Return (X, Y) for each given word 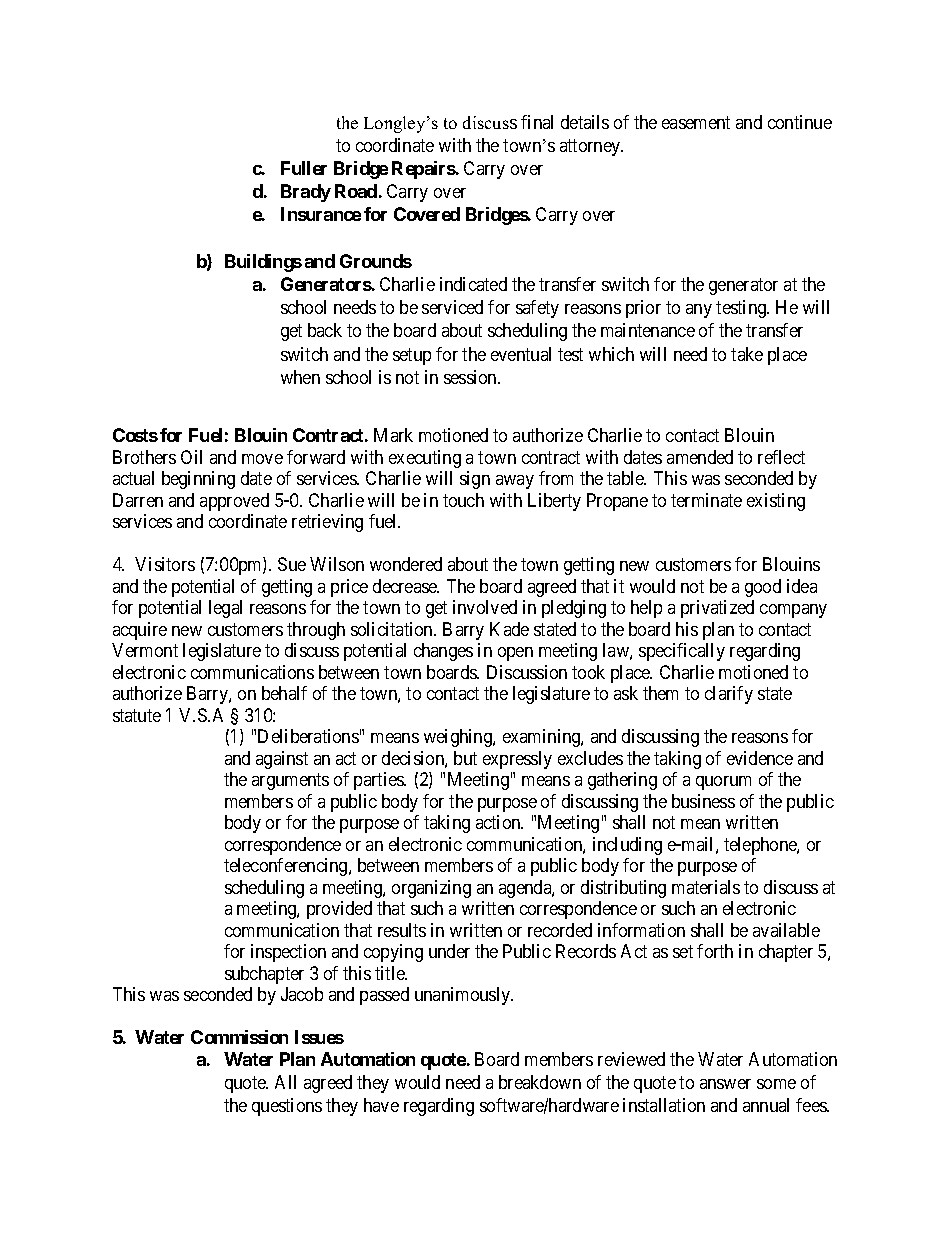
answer (725, 1084)
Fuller (304, 168)
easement (696, 122)
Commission (239, 1037)
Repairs (424, 170)
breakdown (540, 1082)
